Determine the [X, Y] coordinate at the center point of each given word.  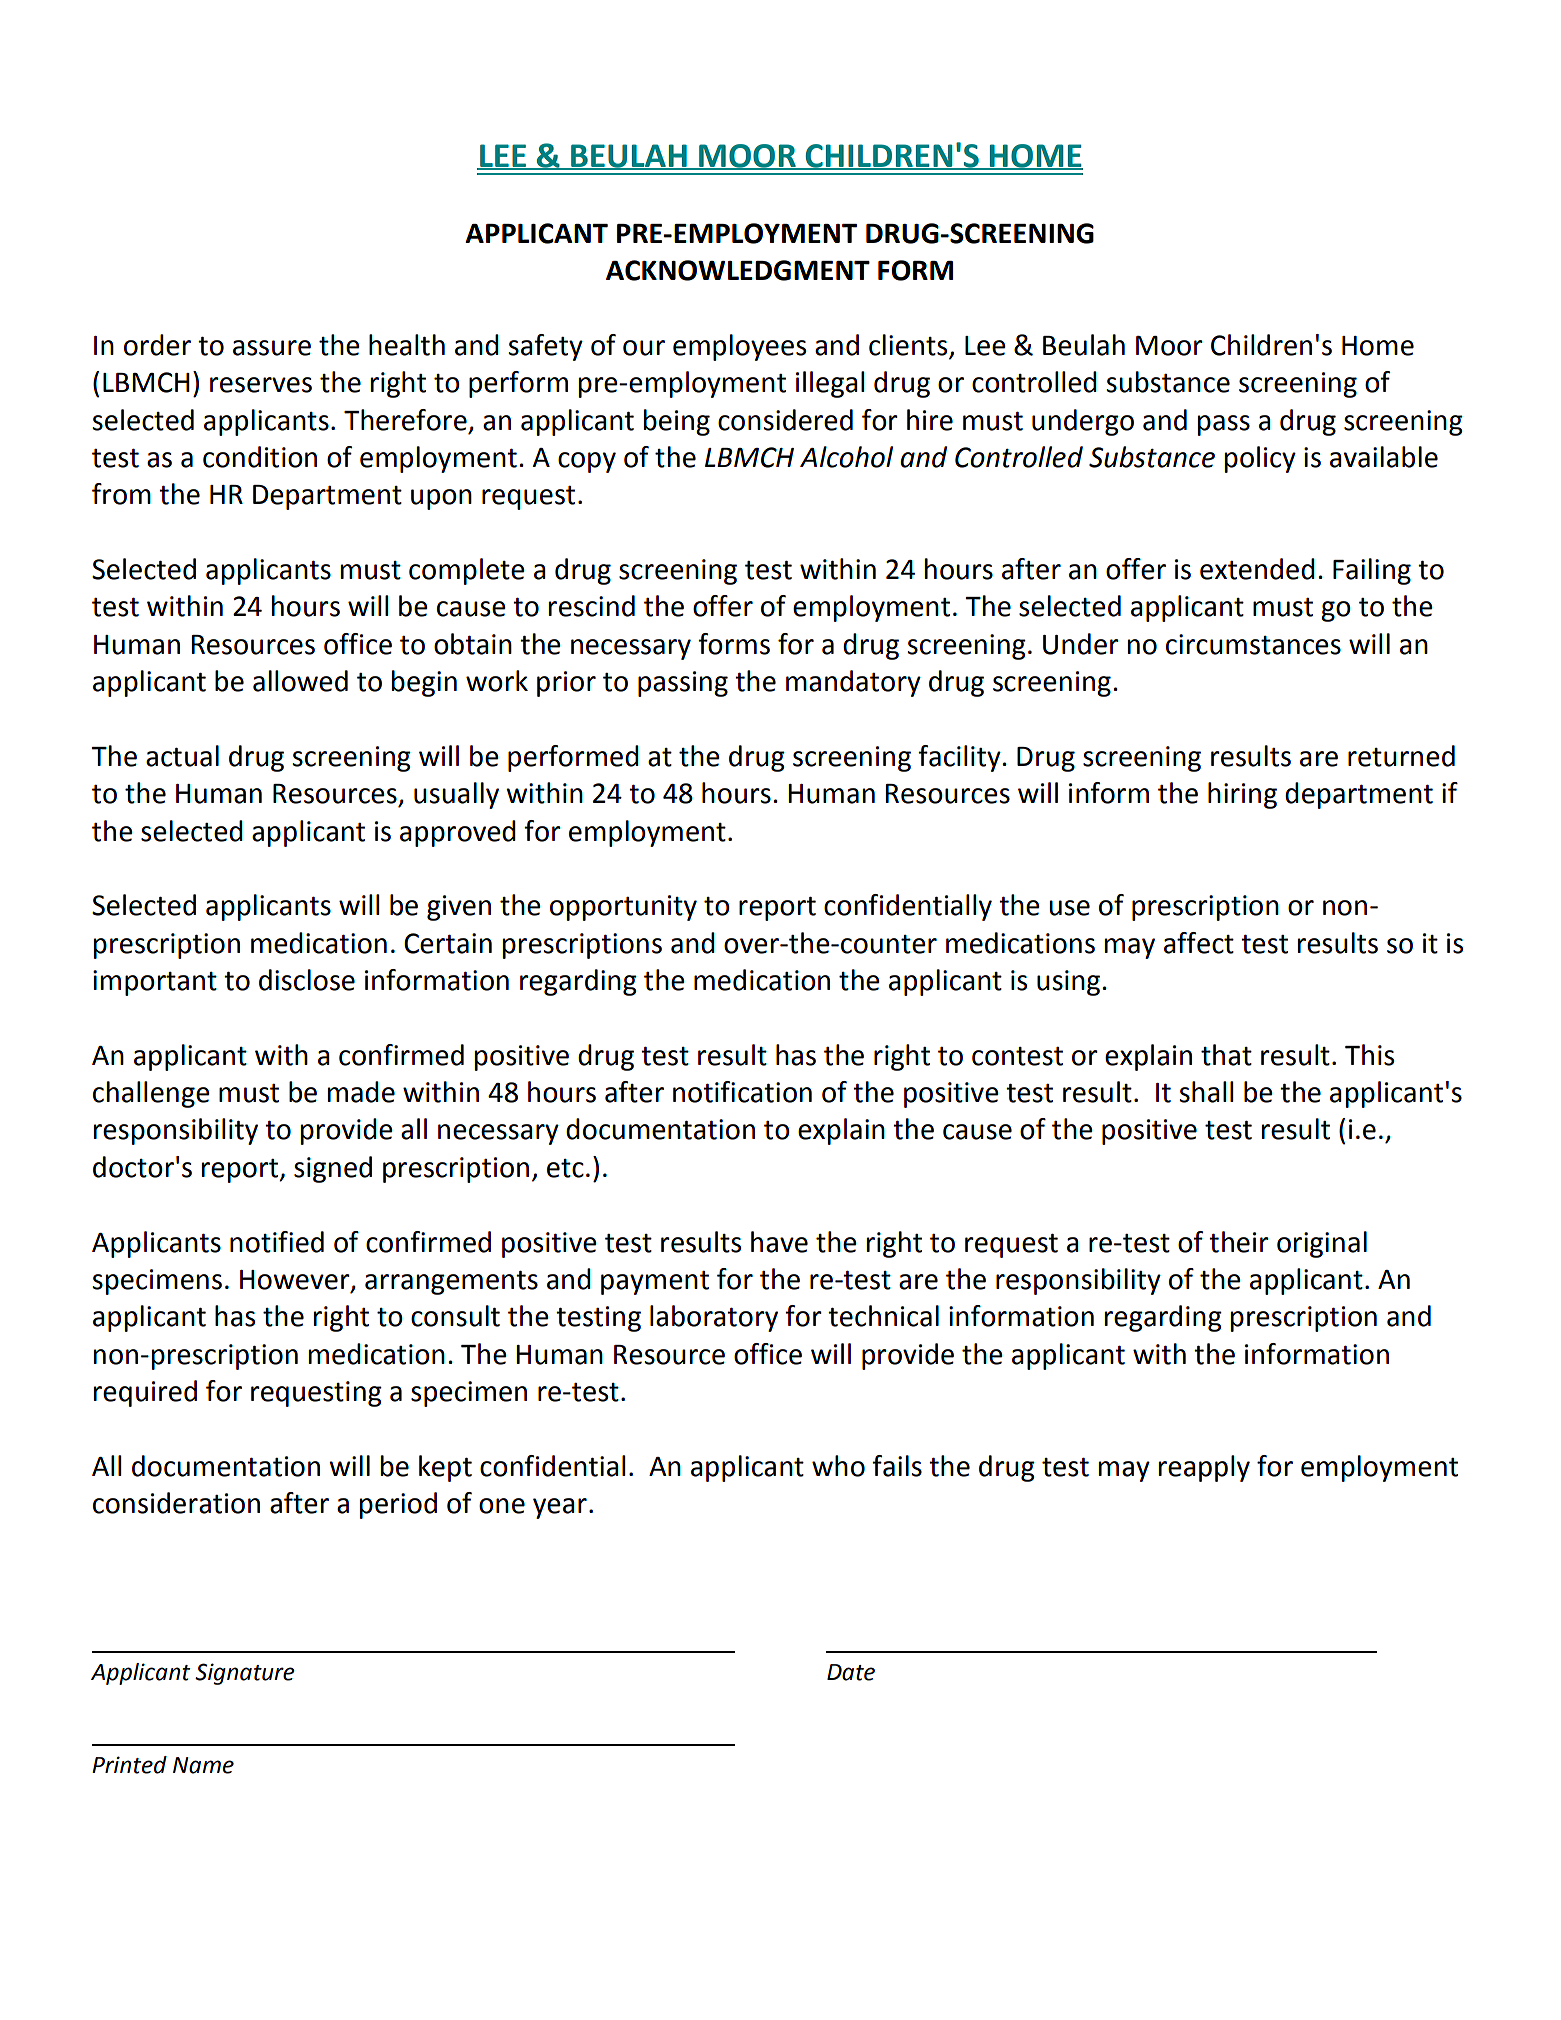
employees [739, 347]
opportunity [623, 908]
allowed [300, 681]
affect [1199, 943]
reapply [1204, 1468]
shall [1206, 1092]
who [838, 1466]
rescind [592, 606]
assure [272, 348]
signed [333, 1169]
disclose [307, 980]
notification [742, 1092]
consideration [176, 1503]
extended [1257, 569]
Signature [245, 1674]
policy [1260, 459]
